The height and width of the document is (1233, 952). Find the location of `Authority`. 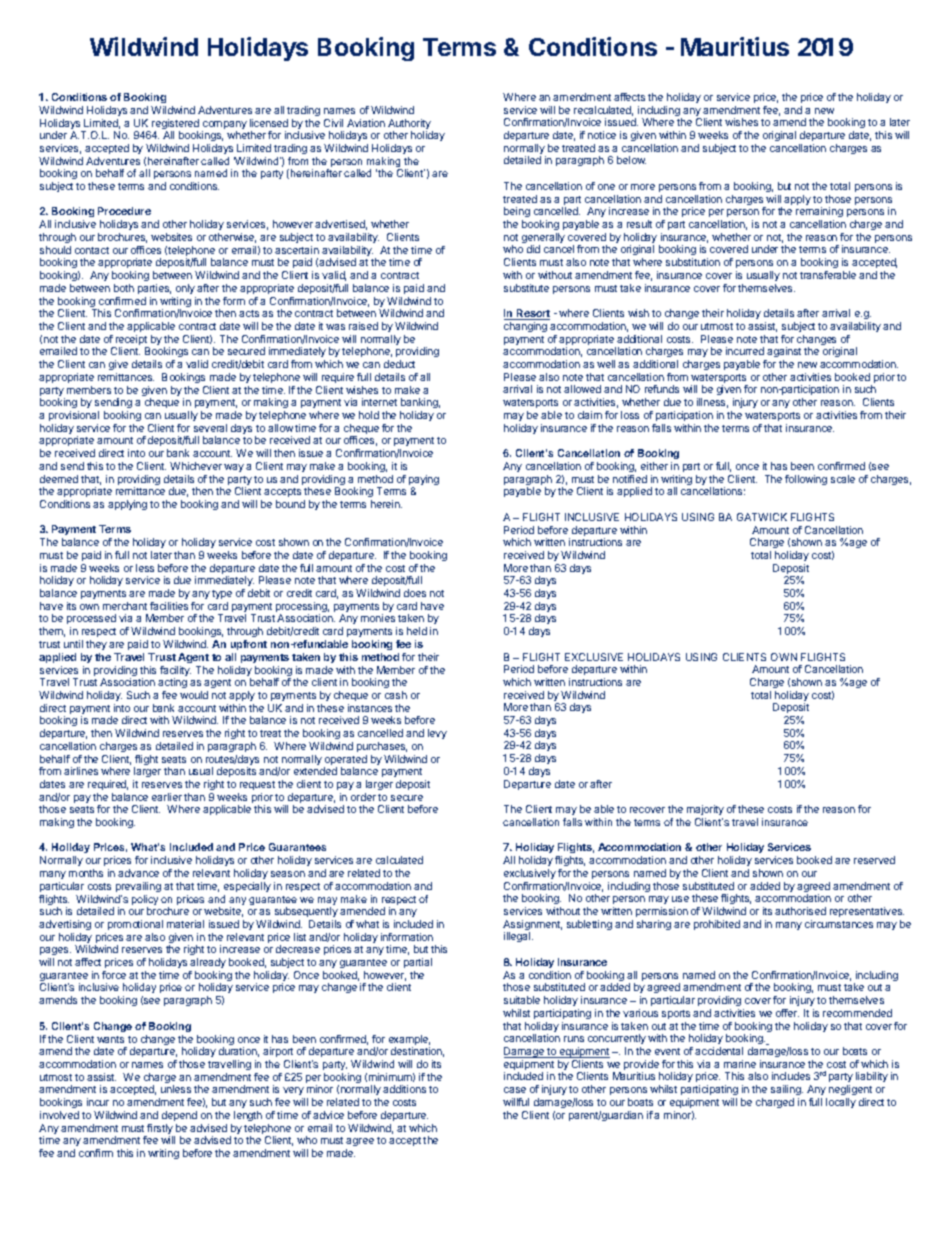

Authority is located at coordinates (410, 125).
